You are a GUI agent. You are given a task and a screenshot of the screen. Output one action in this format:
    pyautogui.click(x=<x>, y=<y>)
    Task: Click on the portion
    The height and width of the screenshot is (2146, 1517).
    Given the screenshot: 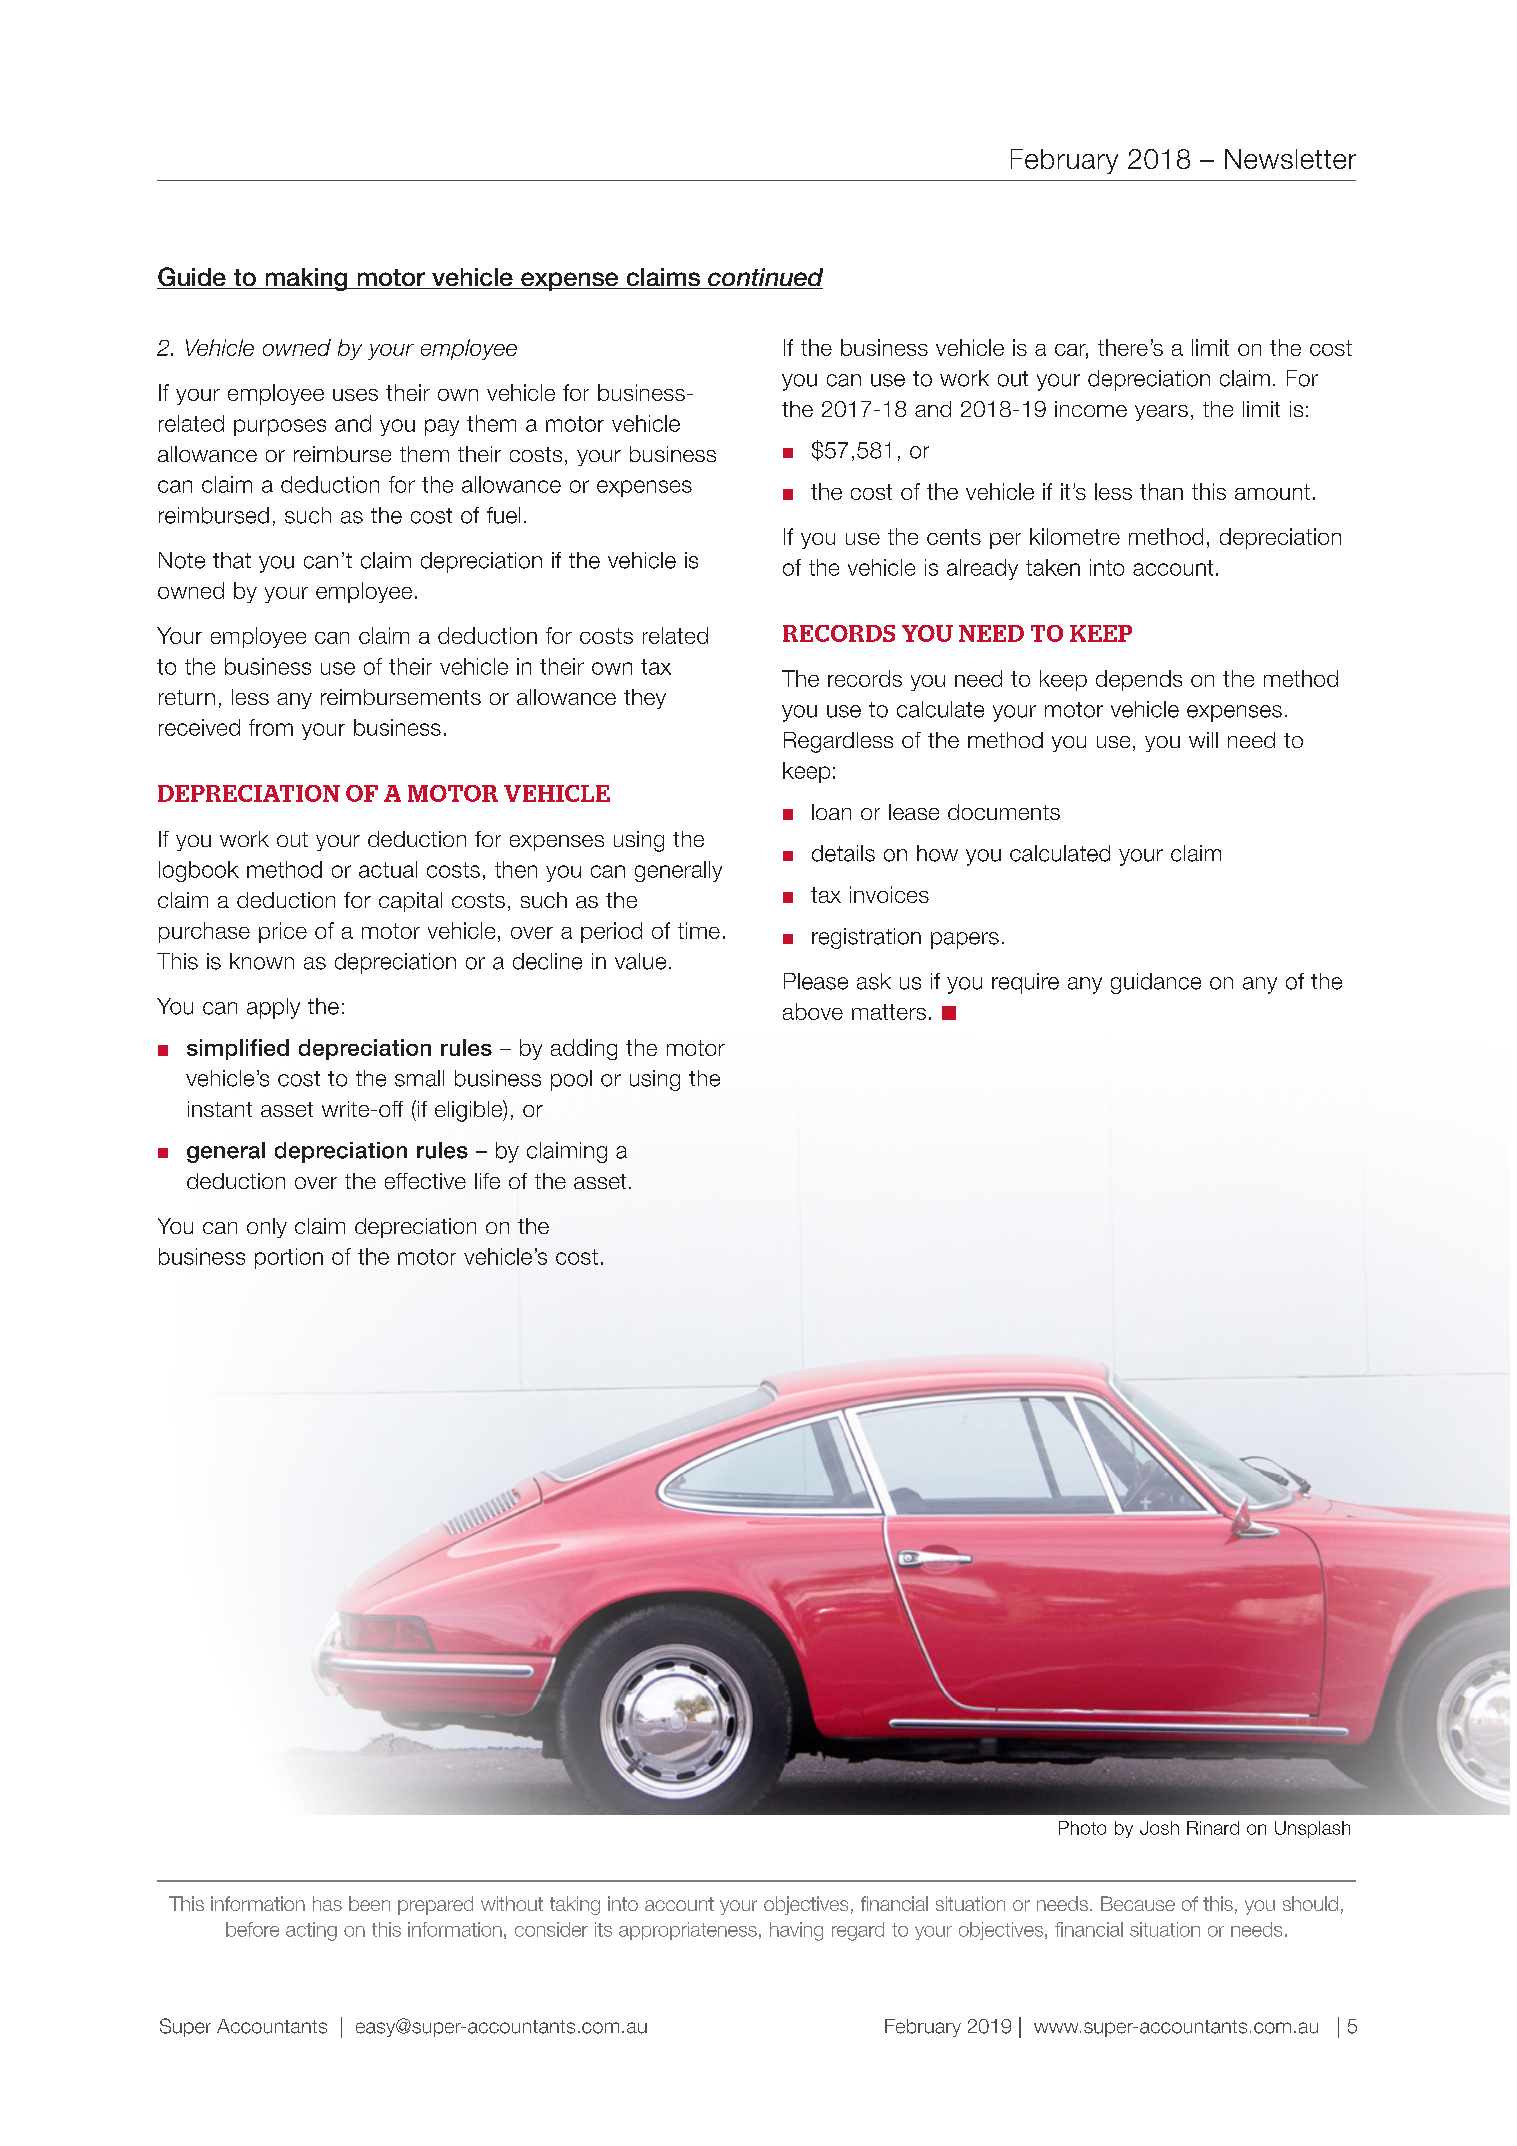 What is the action you would take?
    pyautogui.click(x=289, y=1258)
